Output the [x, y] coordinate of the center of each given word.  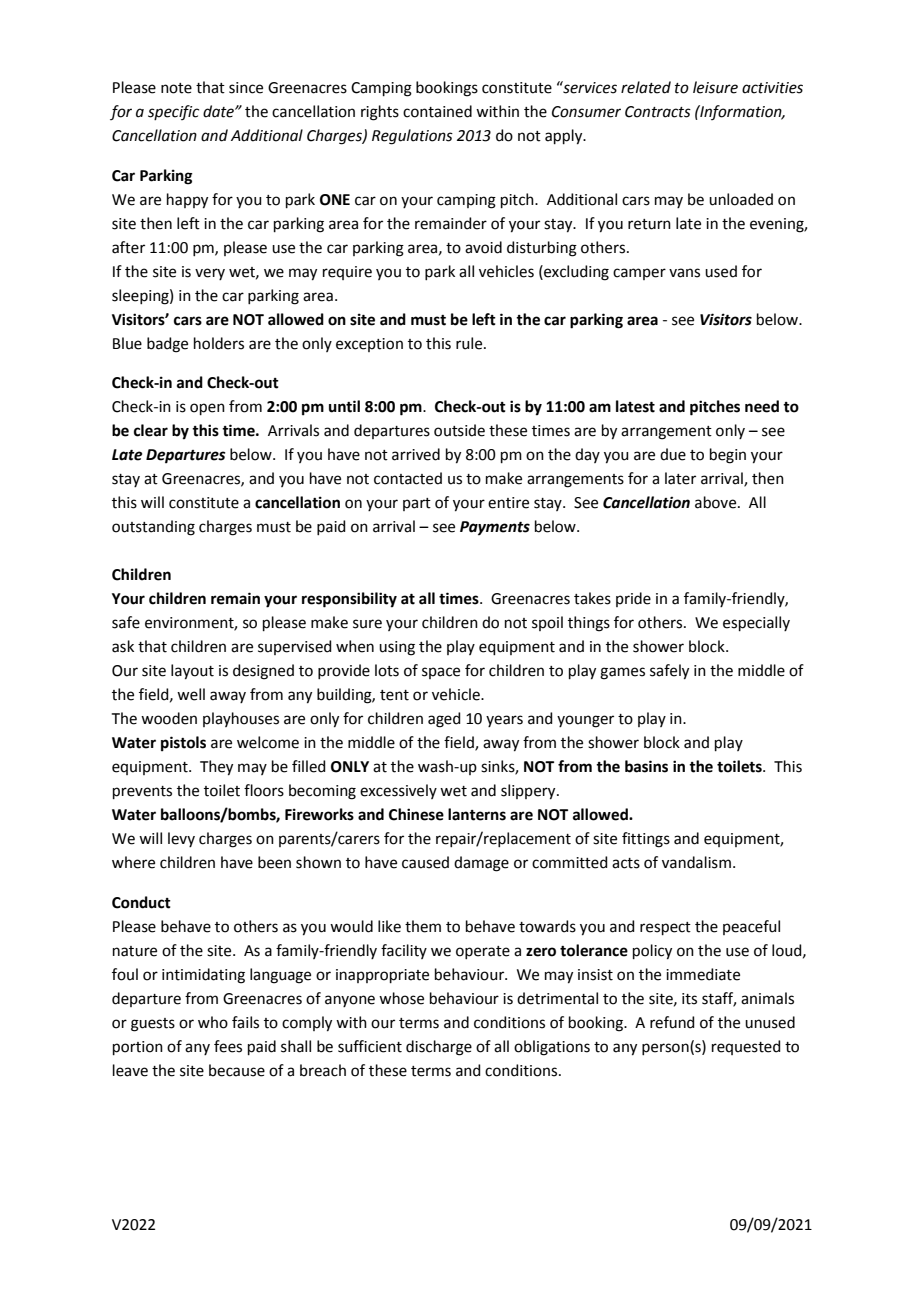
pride [633, 599]
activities [772, 88]
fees [228, 1046]
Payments [495, 528]
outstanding [153, 528]
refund [672, 1022]
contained [437, 111]
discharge [439, 1048]
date [219, 111]
